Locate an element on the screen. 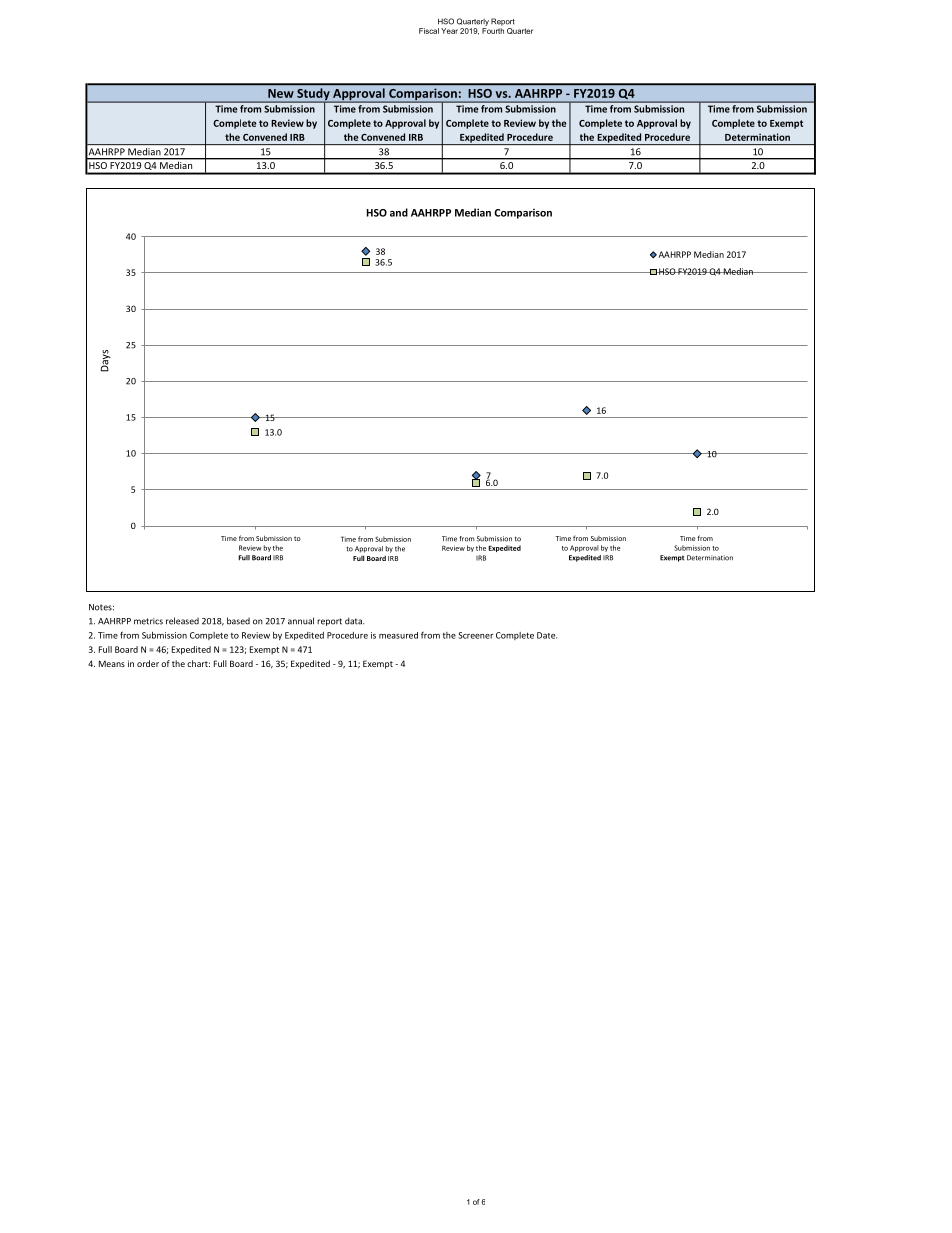 The height and width of the screenshot is (1233, 952). data is located at coordinates (354, 621).
